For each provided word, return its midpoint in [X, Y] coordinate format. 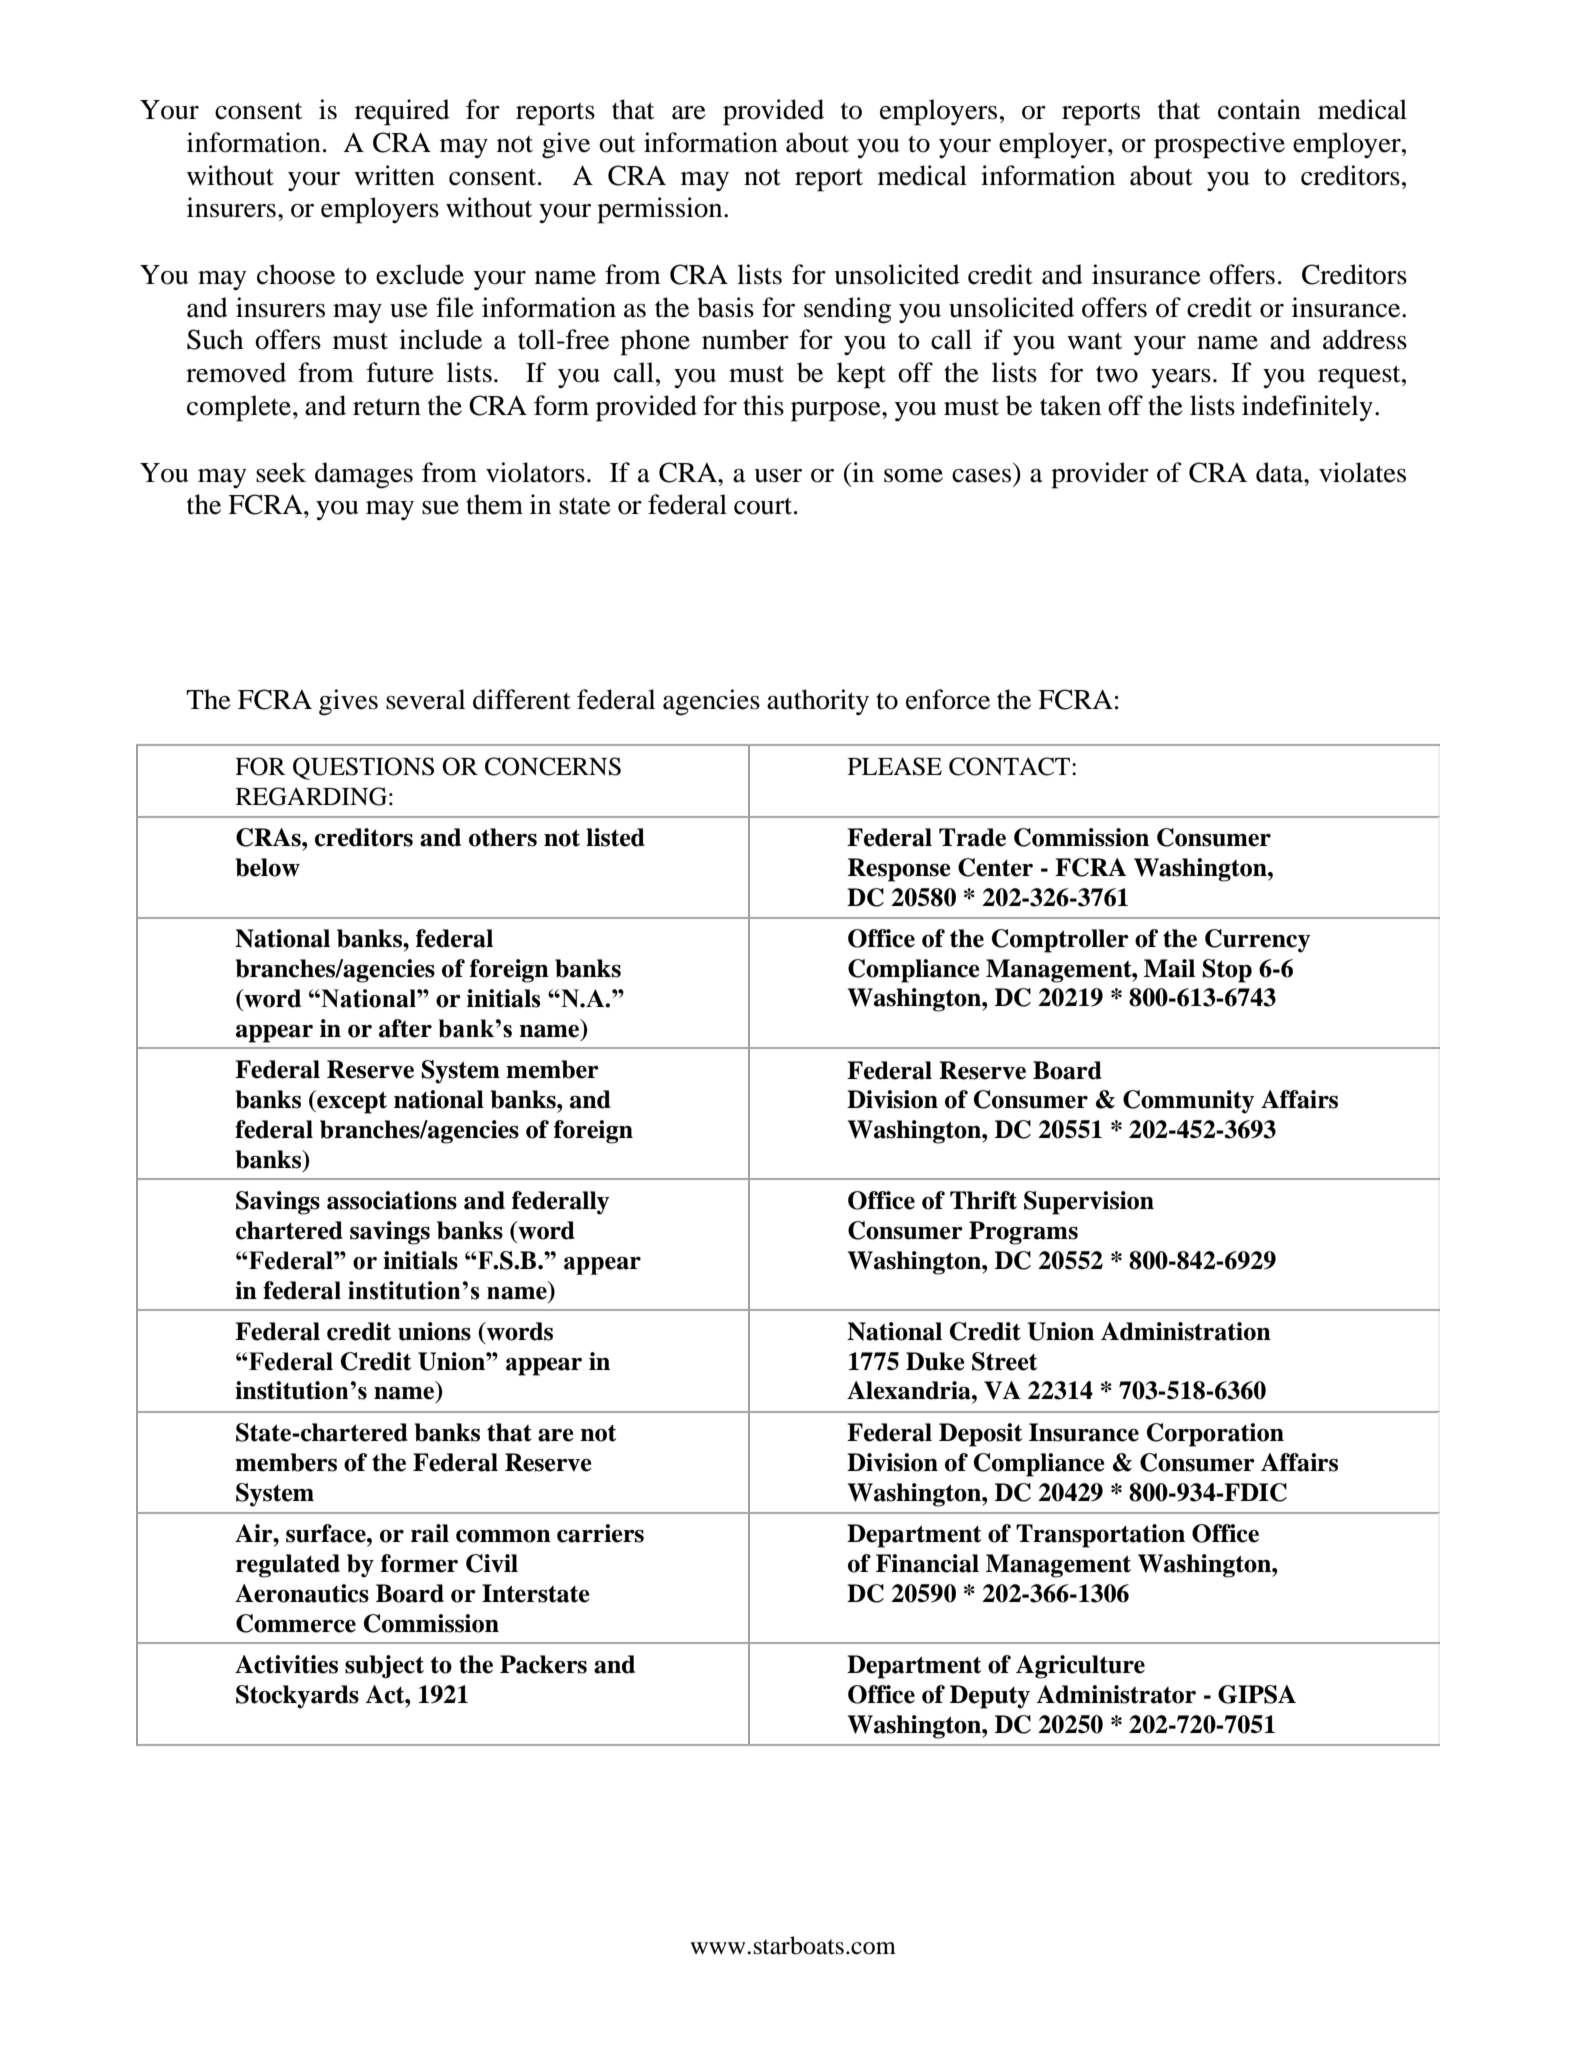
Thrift [983, 1200]
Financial [927, 1563]
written [394, 175]
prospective [1219, 145]
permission [661, 210]
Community [1188, 1102]
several [425, 699]
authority [818, 702]
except [351, 1102]
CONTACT [1011, 766]
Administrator [1116, 1694]
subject [384, 1667]
